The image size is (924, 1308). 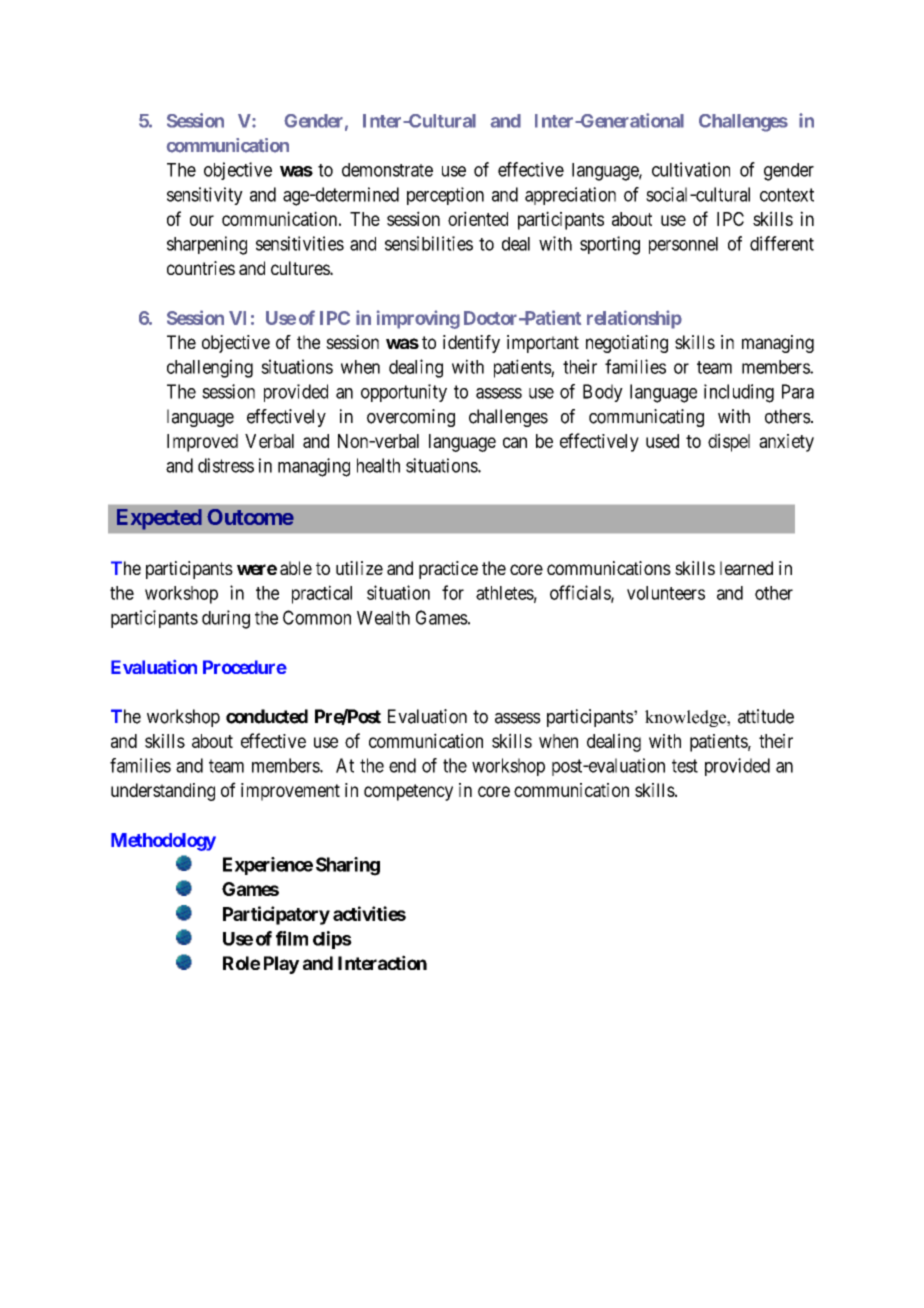 What do you see at coordinates (515, 442) in the page?
I see `can` at bounding box center [515, 442].
